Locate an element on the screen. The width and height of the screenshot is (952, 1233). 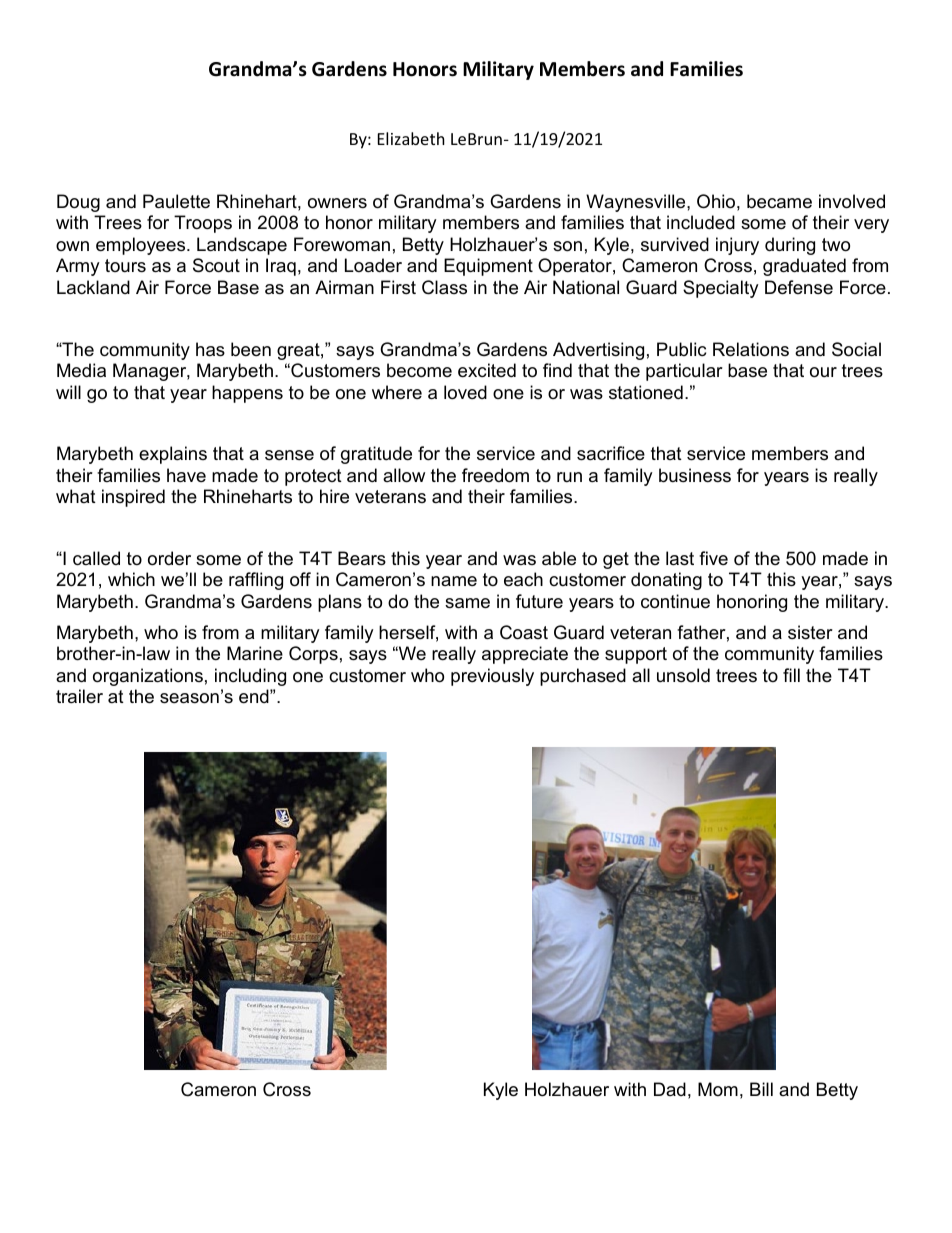
previously is located at coordinates (492, 677).
